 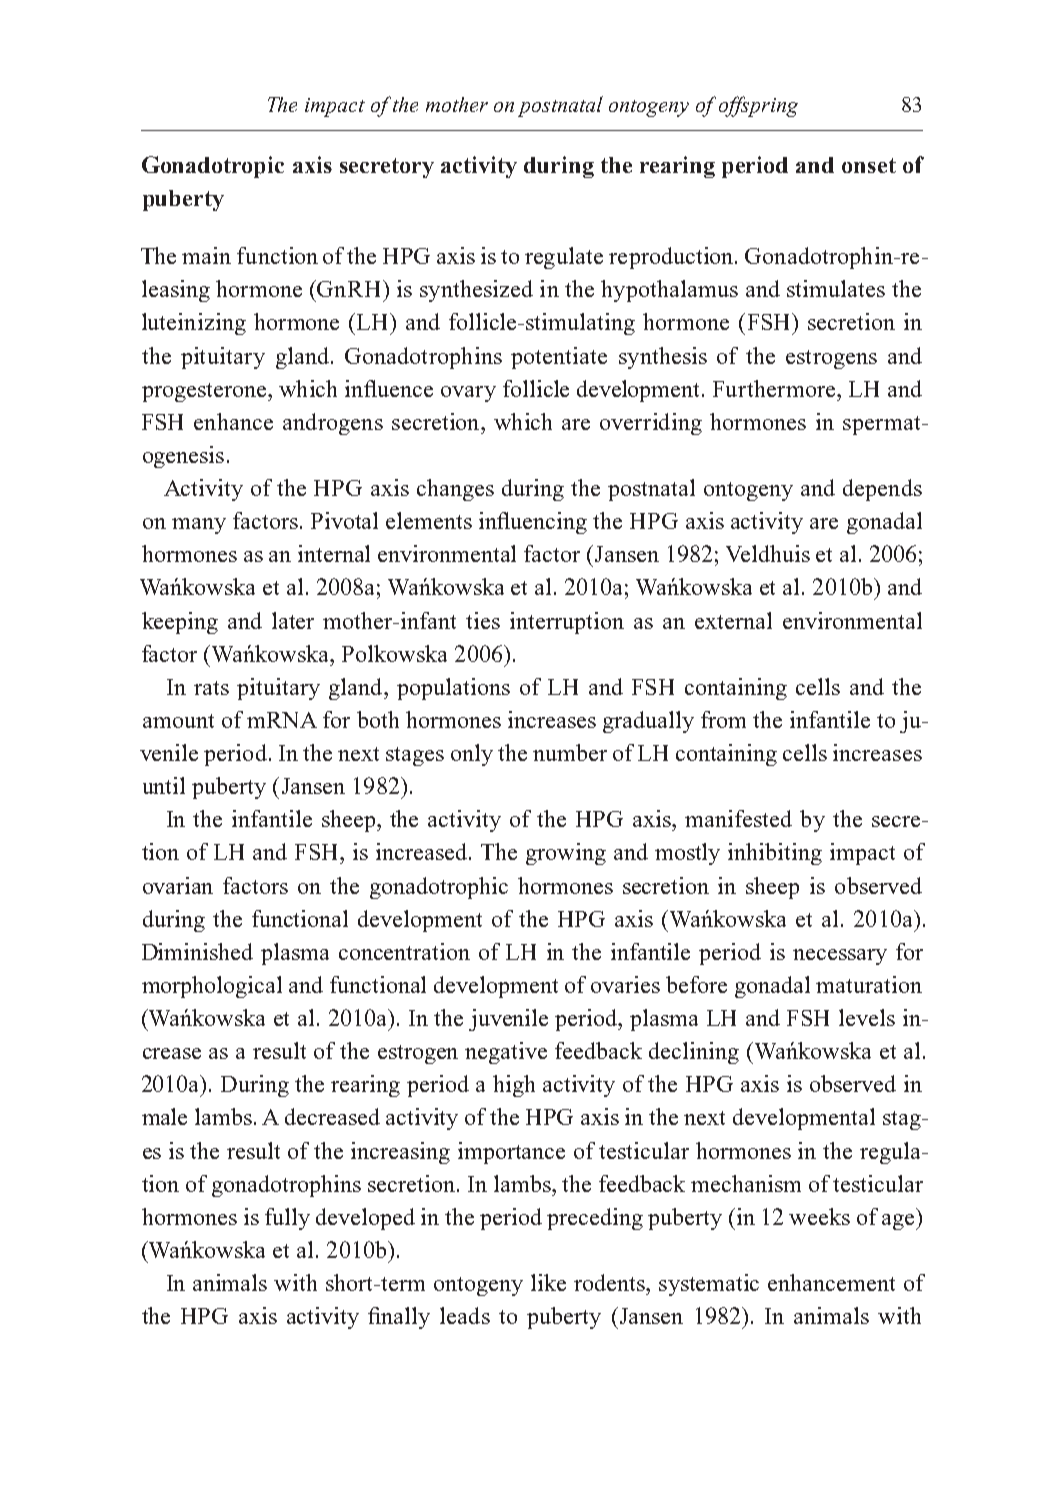 What do you see at coordinates (775, 388) in the screenshot?
I see `Furthermore` at bounding box center [775, 388].
